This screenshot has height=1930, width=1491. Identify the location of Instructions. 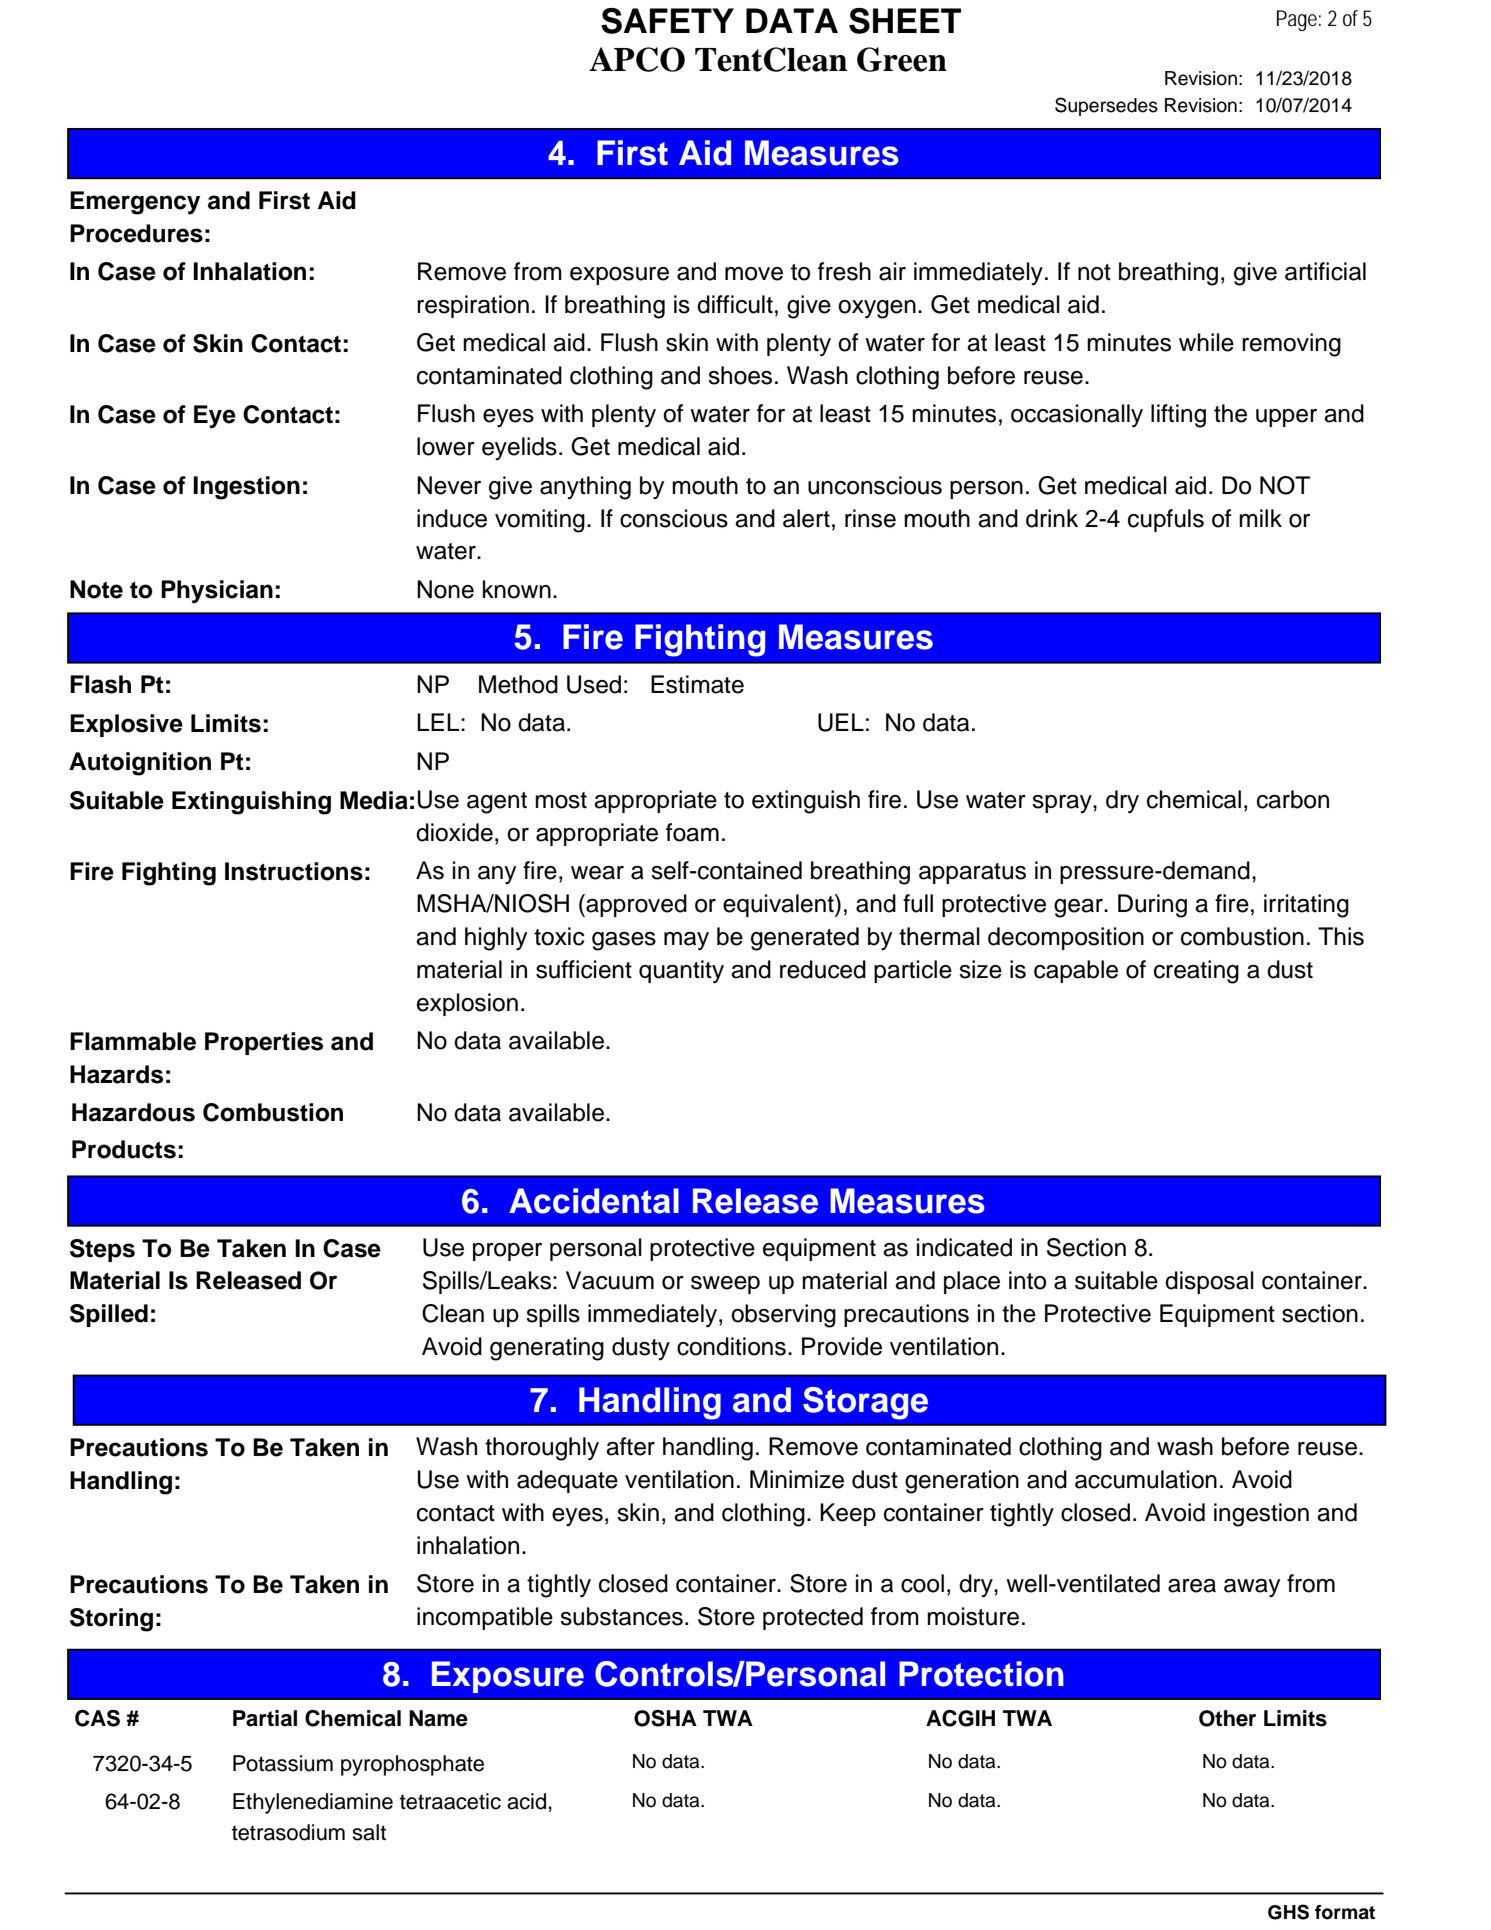
(294, 871).
